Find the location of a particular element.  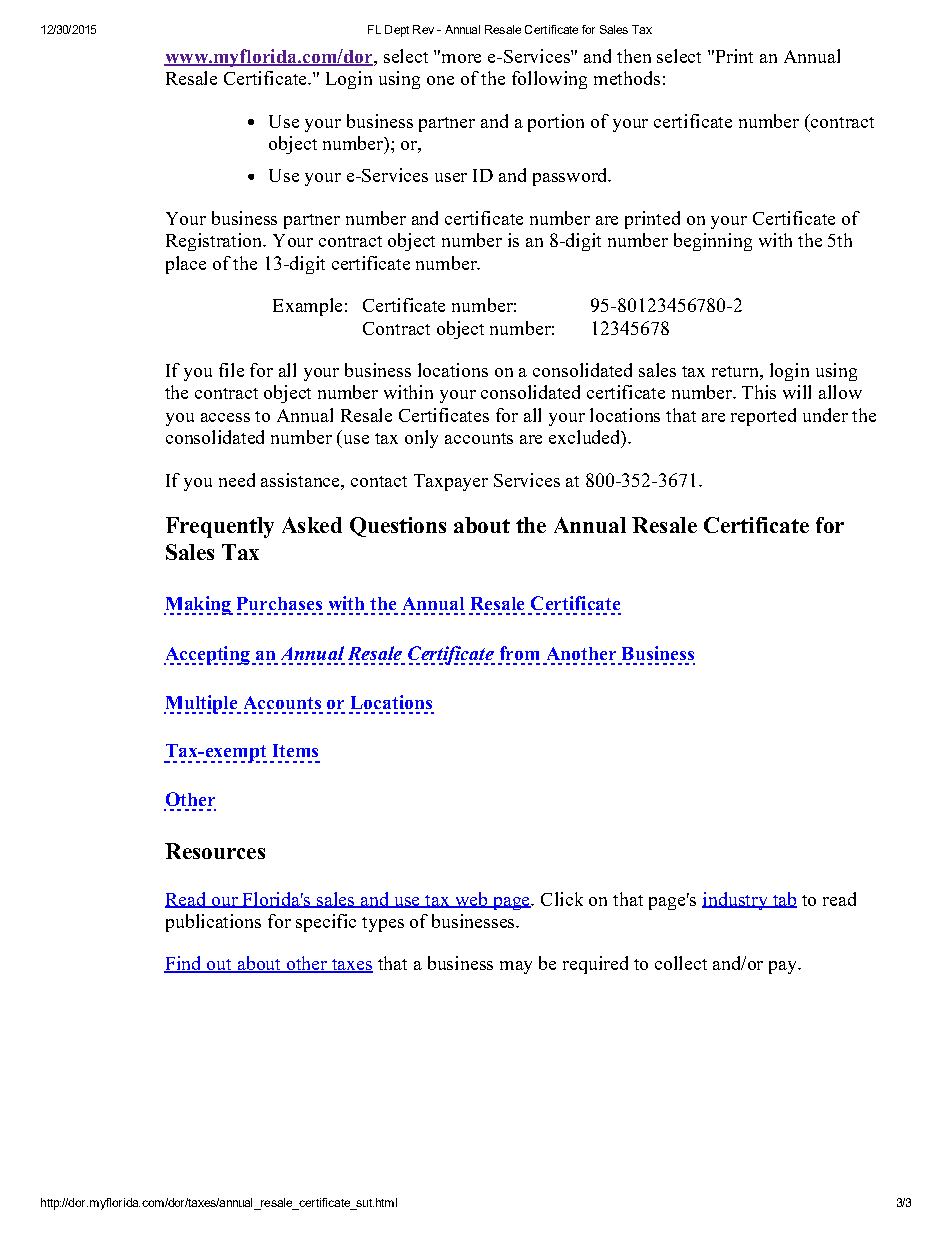

then is located at coordinates (634, 56).
